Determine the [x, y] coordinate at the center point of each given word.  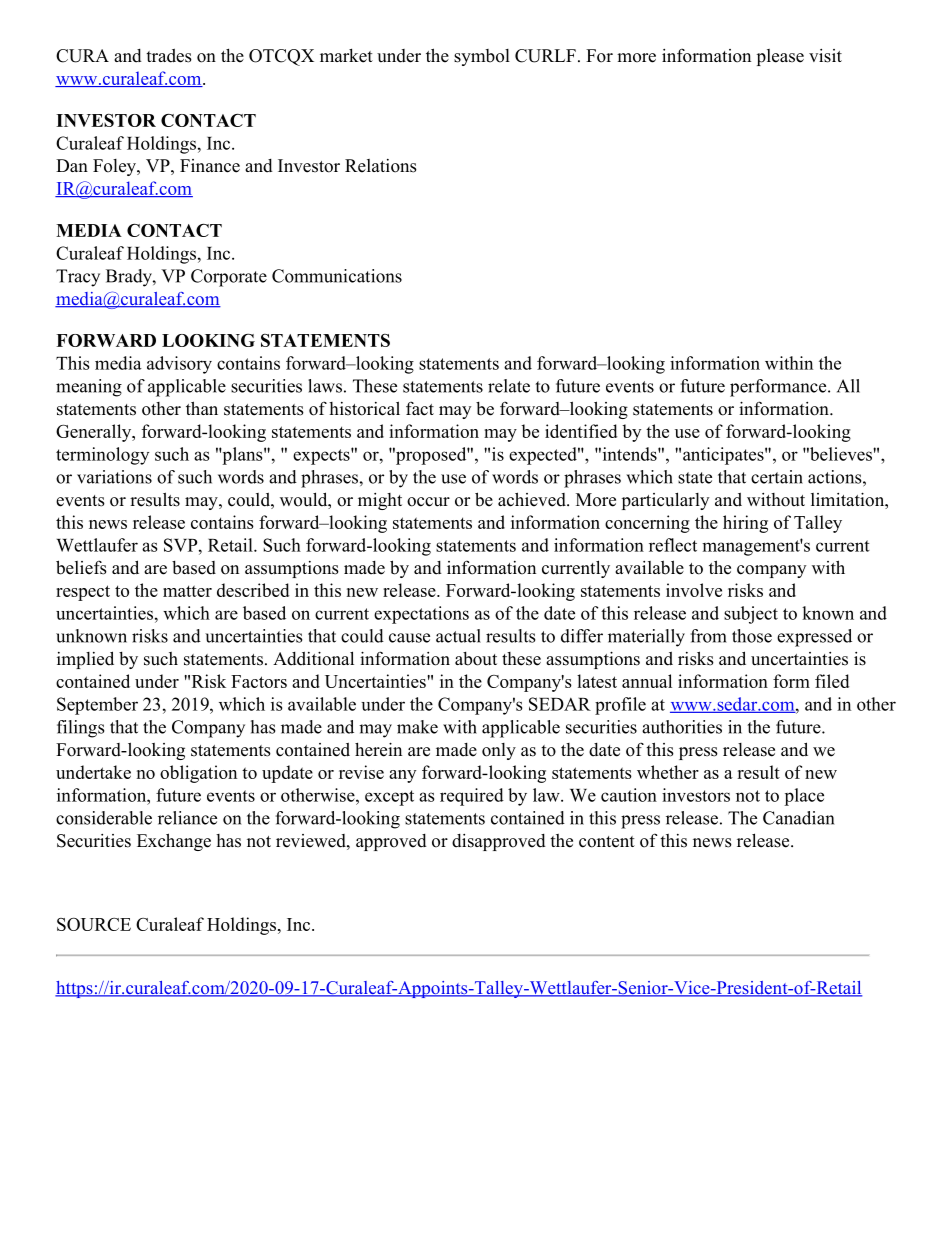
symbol [482, 57]
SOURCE [94, 924]
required [472, 797]
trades [169, 55]
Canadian [798, 818]
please [780, 57]
